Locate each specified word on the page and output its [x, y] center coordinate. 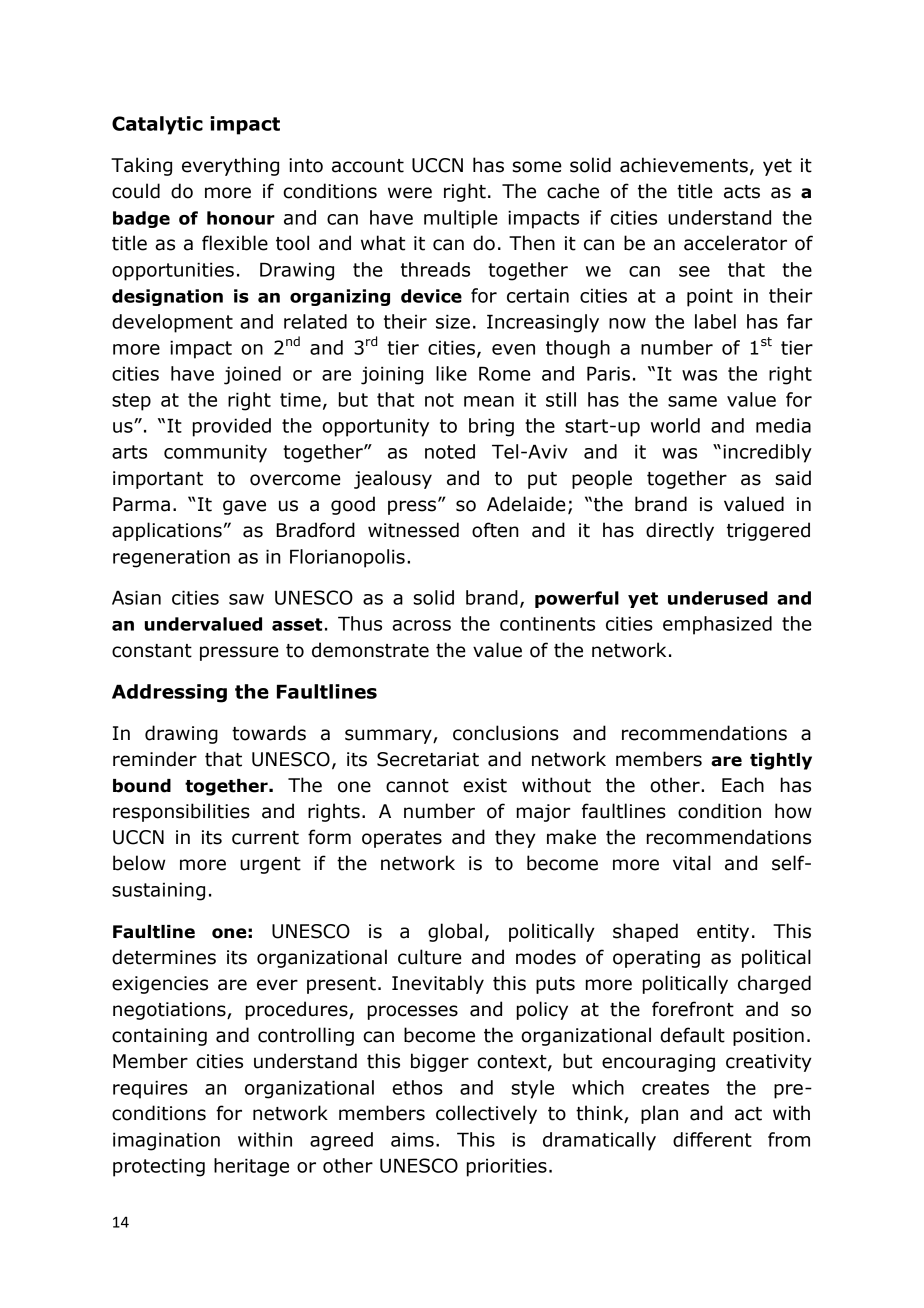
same [692, 401]
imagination [166, 1141]
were [410, 193]
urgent [270, 865]
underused [718, 598]
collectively [486, 1114]
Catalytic [157, 125]
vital [692, 863]
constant [152, 651]
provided [232, 427]
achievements [684, 165]
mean [489, 401]
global [455, 932]
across [421, 625]
